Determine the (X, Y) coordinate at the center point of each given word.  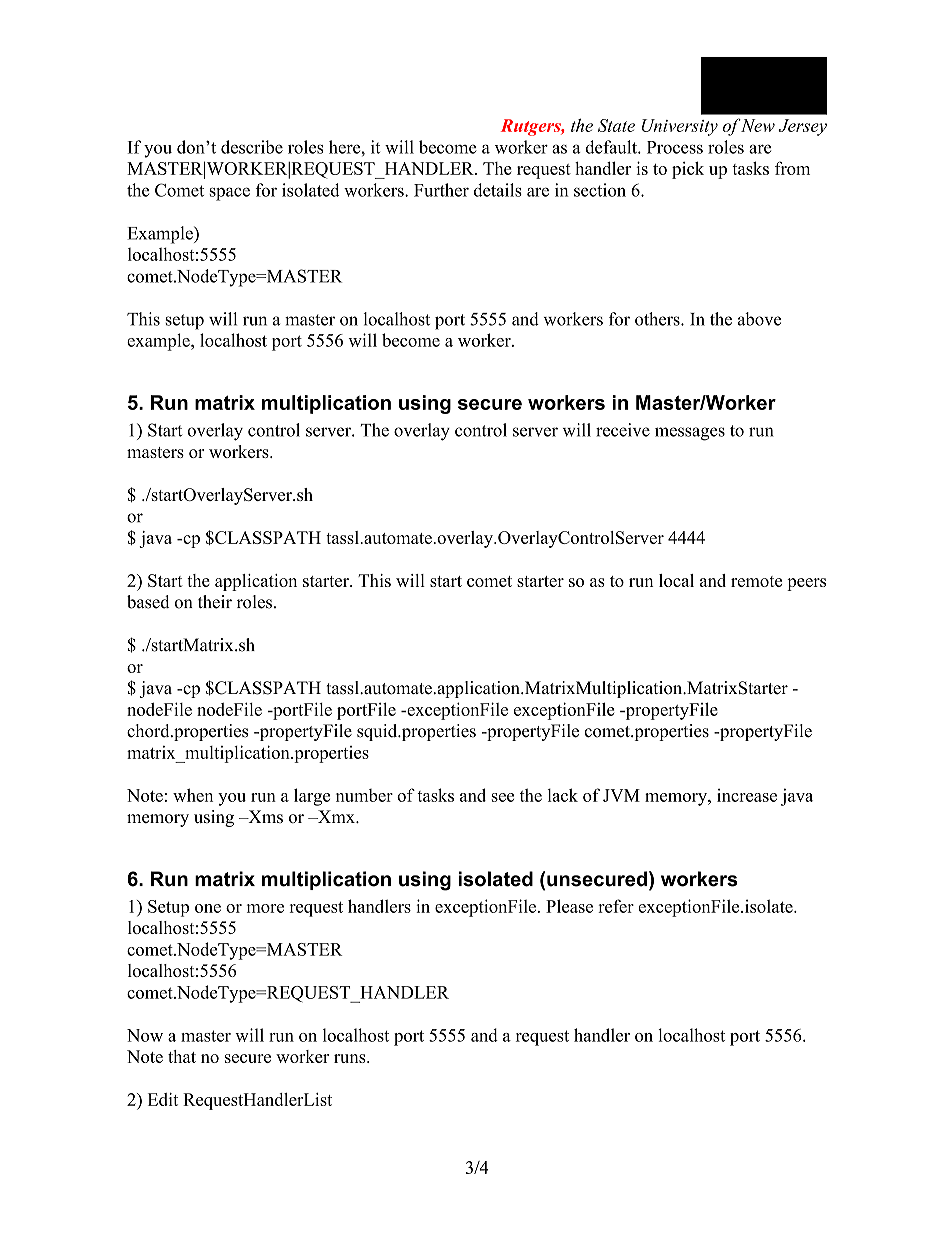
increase (747, 795)
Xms (264, 816)
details (498, 190)
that (182, 1056)
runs (351, 1058)
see (502, 797)
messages (690, 434)
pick (688, 170)
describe (252, 147)
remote (756, 581)
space (230, 194)
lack (562, 795)
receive (623, 430)
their (215, 602)
